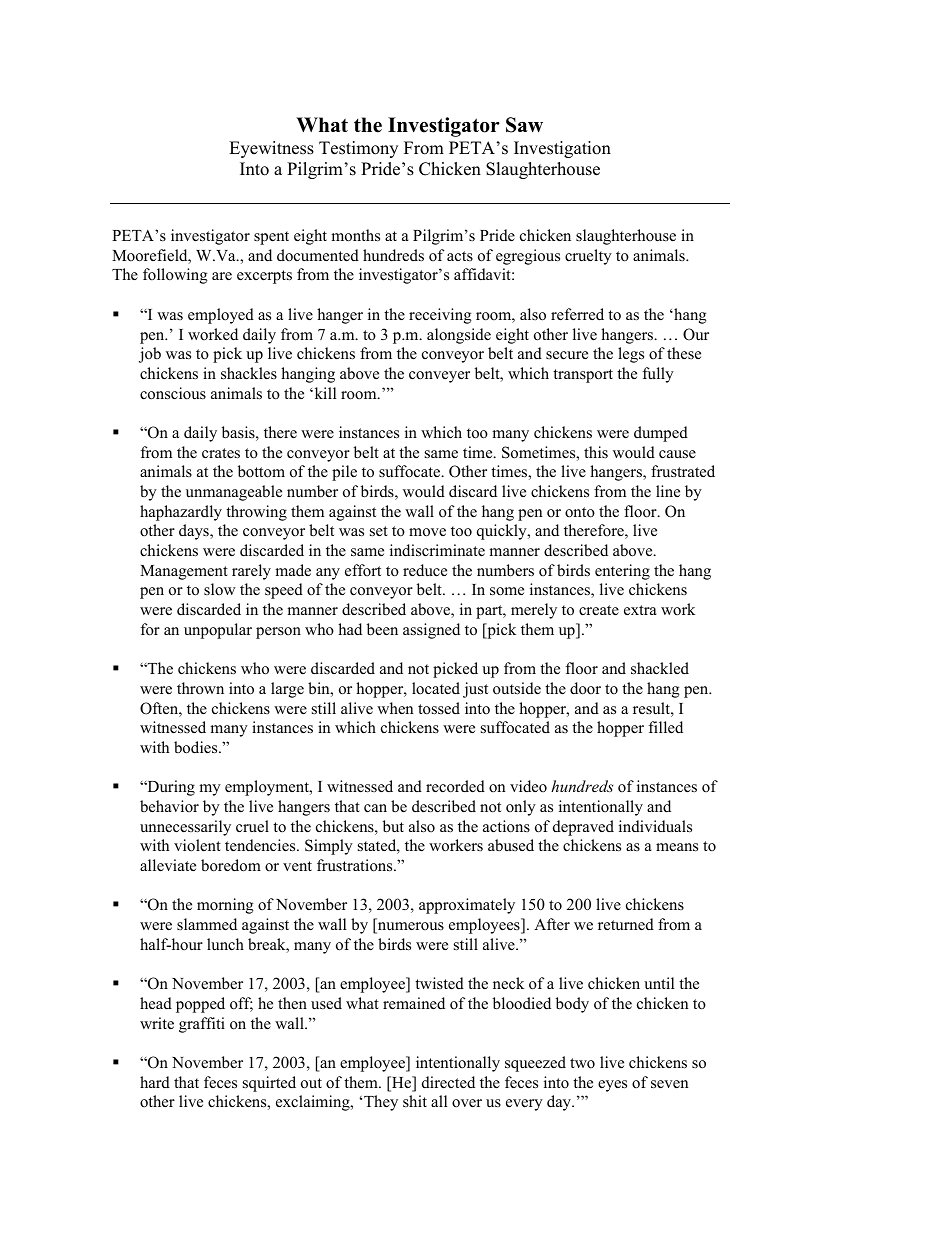 The width and height of the screenshot is (952, 1233). Describe the element at coordinates (269, 1084) in the screenshot. I see `squirted` at that location.
